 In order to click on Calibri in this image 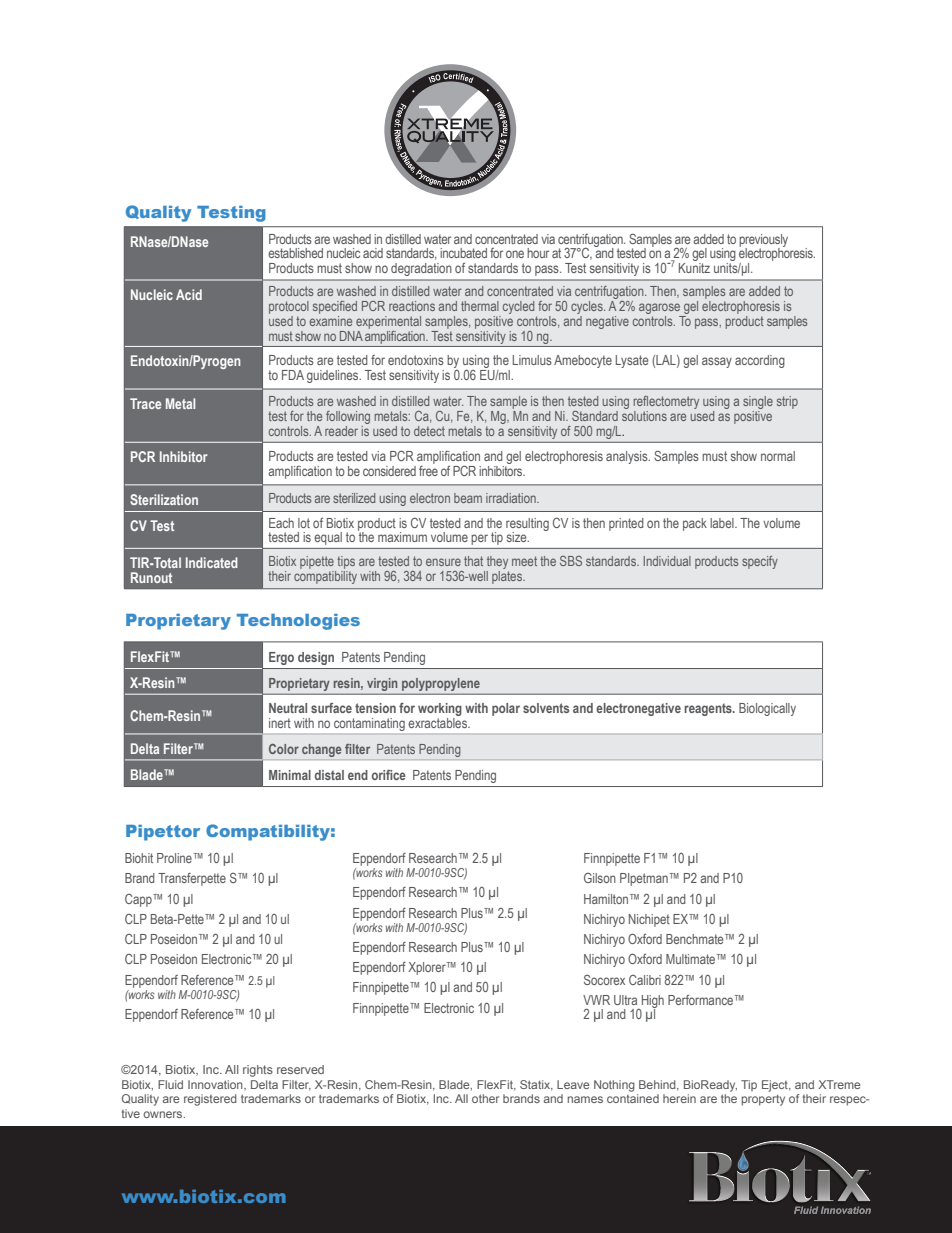, I will do `click(645, 980)`.
